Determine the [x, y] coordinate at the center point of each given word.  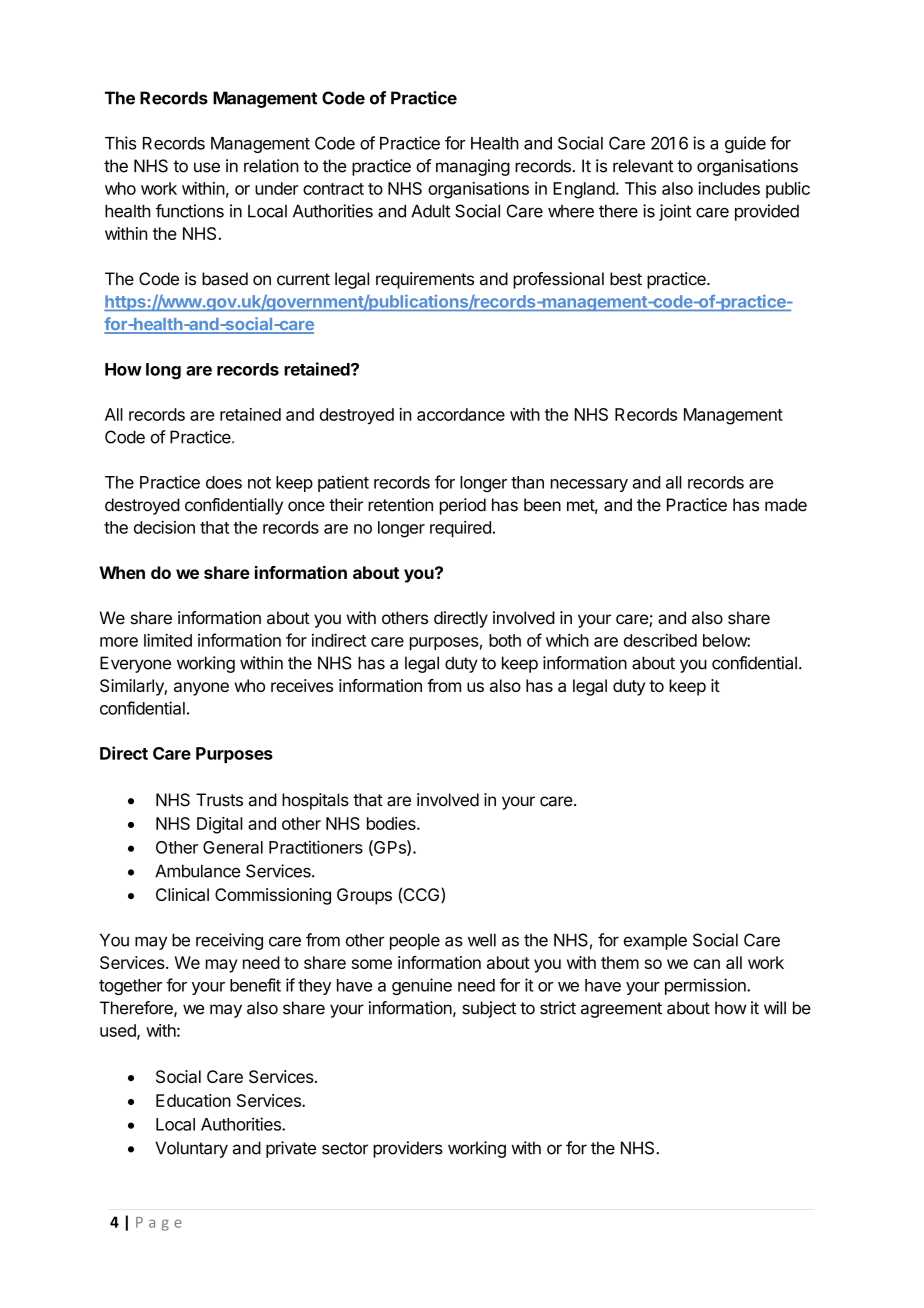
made [786, 505]
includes [729, 188]
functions [190, 211]
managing [473, 167]
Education [193, 1100]
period [463, 506]
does [224, 482]
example [655, 941]
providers [408, 1149]
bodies [392, 823]
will [775, 1007]
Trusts [219, 800]
